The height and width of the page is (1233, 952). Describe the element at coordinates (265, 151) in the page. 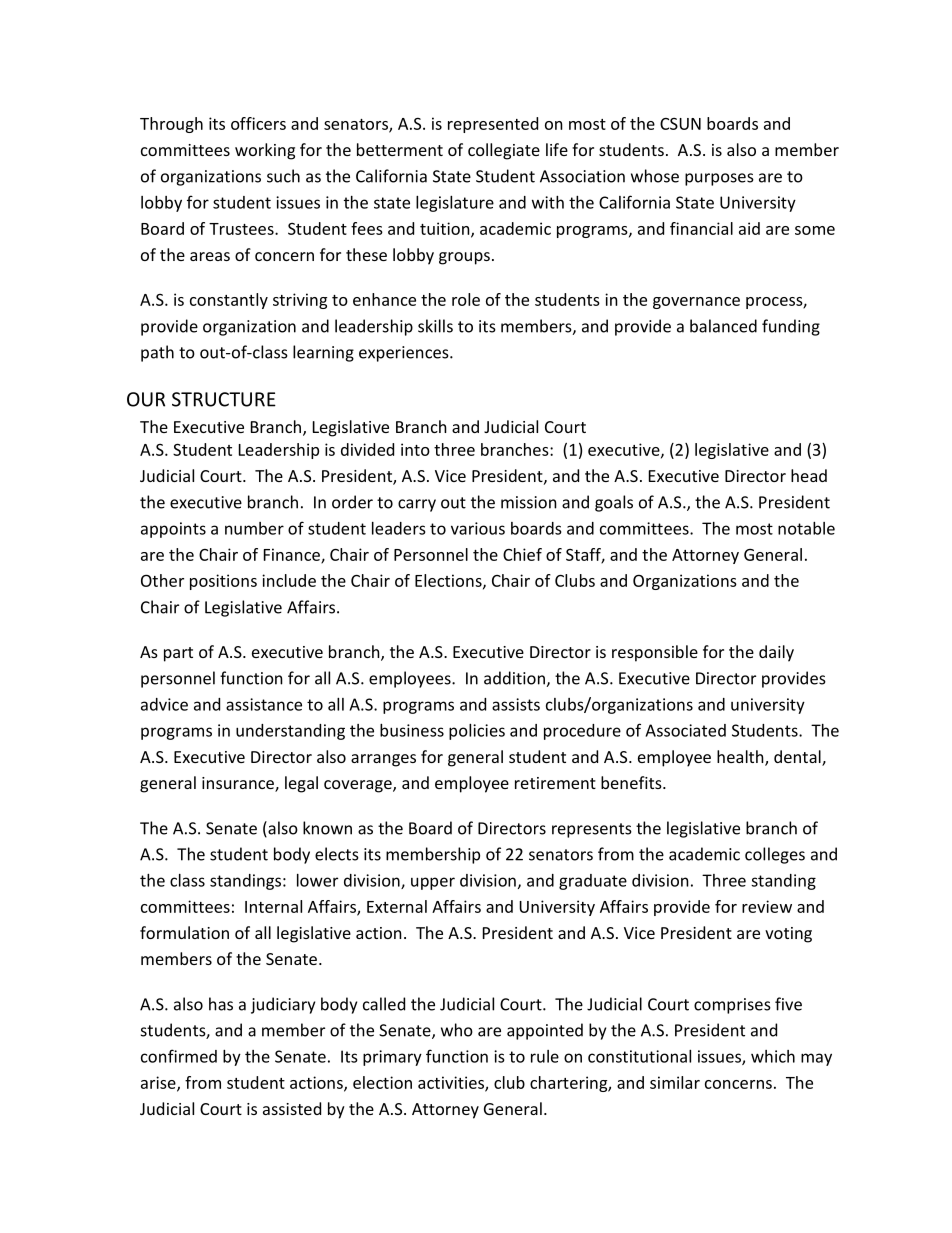

I see `working` at that location.
